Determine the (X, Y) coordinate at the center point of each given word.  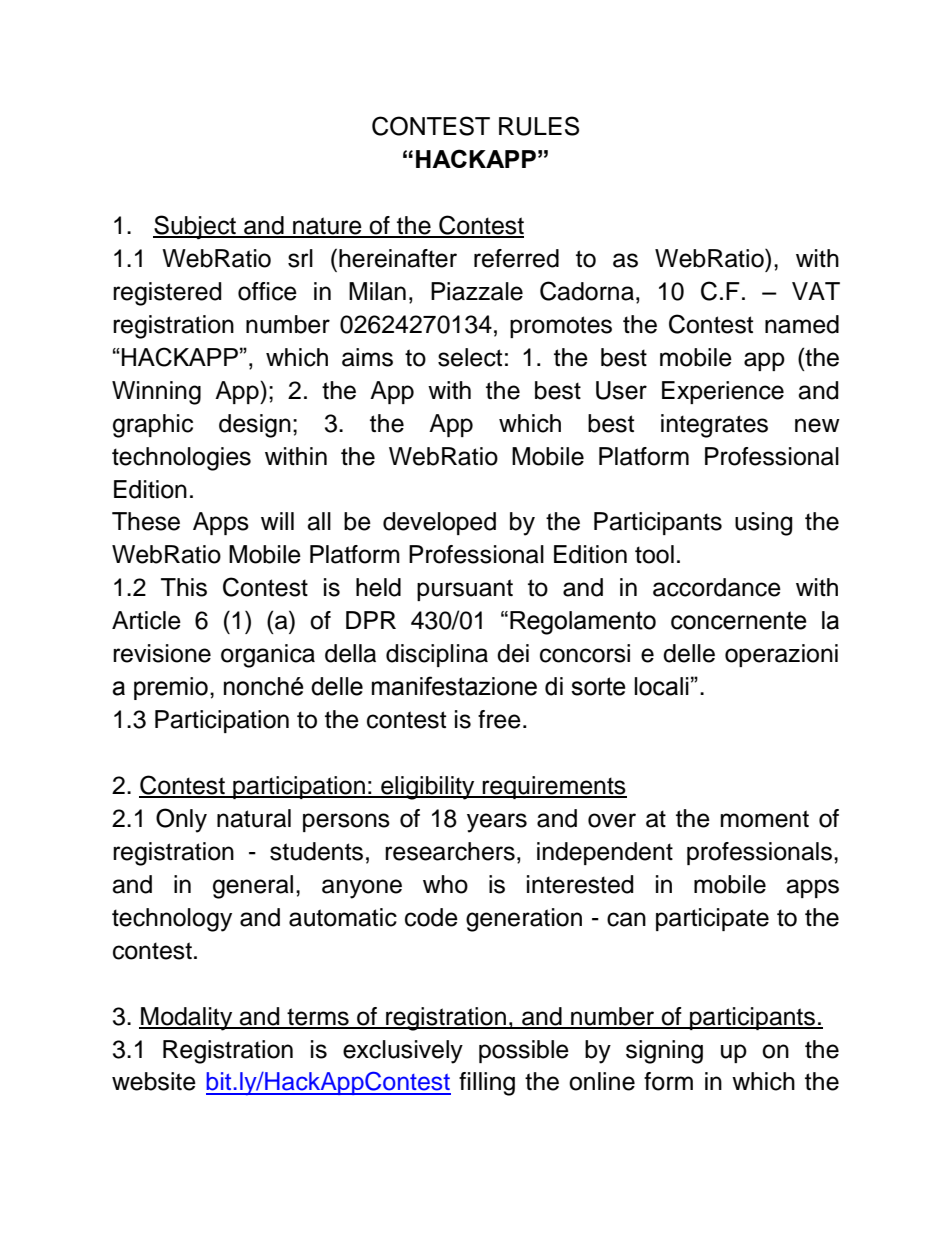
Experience (723, 392)
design (255, 426)
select (470, 357)
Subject (195, 227)
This (184, 587)
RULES (539, 126)
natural (254, 818)
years (497, 823)
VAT (816, 291)
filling (487, 1084)
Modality (187, 1019)
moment (765, 819)
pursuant (465, 590)
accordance (717, 587)
